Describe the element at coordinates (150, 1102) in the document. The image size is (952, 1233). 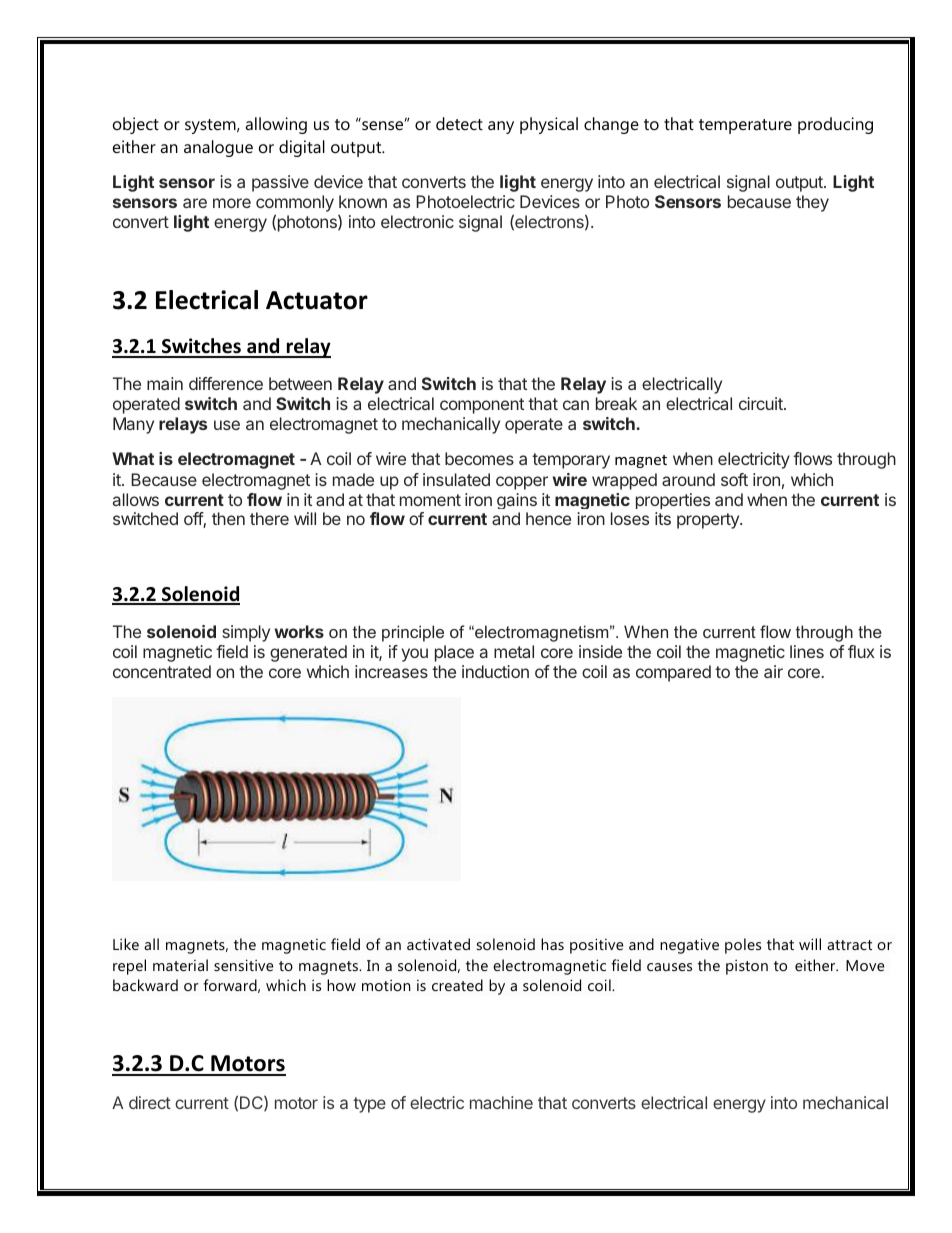
I see `direct` at that location.
